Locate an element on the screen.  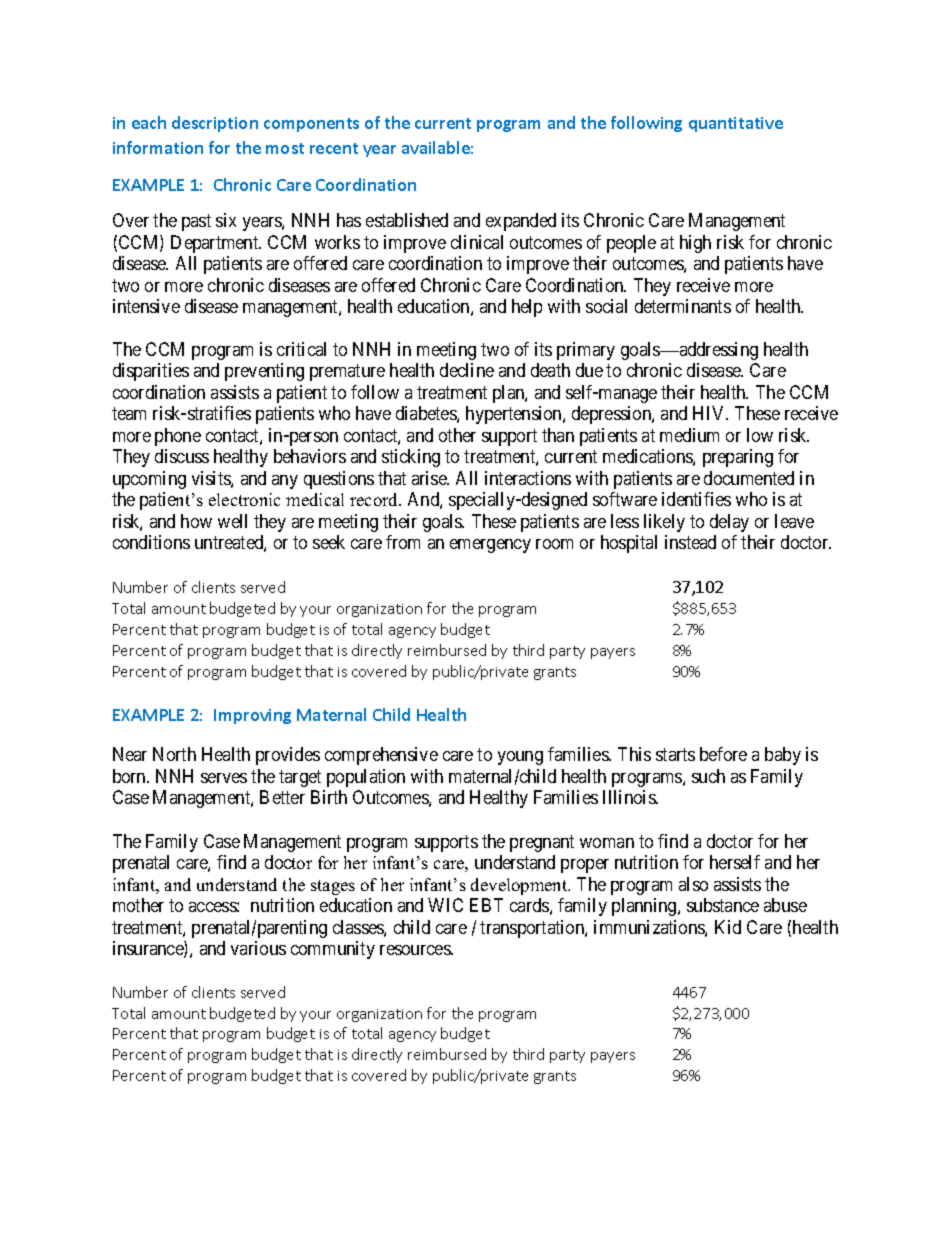
recent is located at coordinates (334, 148).
